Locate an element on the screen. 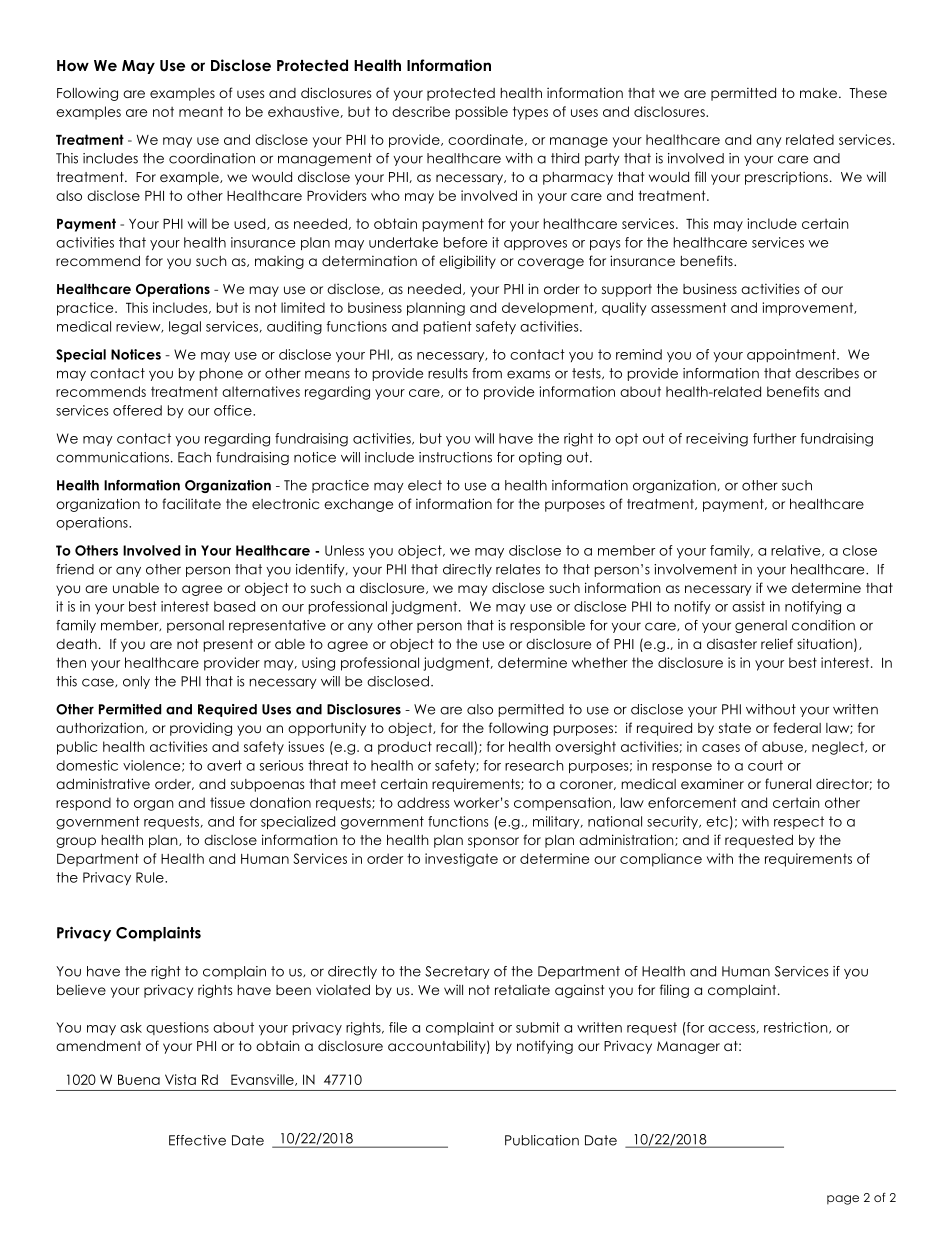 Image resolution: width=952 pixels, height=1233 pixels. make is located at coordinates (818, 93).
